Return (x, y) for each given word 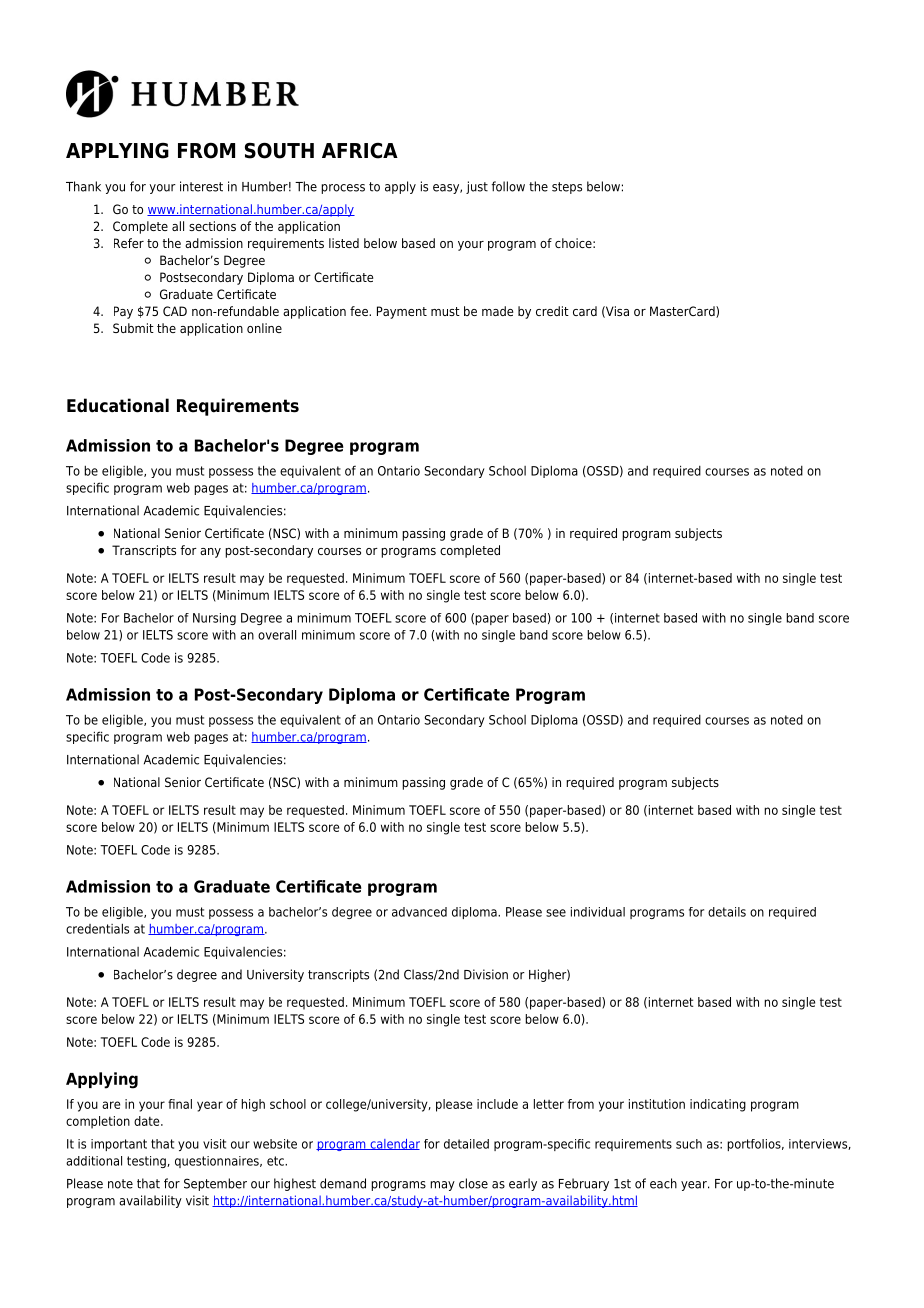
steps (567, 188)
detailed (466, 1144)
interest (201, 186)
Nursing (214, 619)
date (148, 1121)
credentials (97, 928)
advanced (419, 912)
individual (598, 912)
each (663, 1183)
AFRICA (360, 151)
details (727, 912)
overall (277, 635)
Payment (402, 312)
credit (552, 311)
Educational (118, 405)
